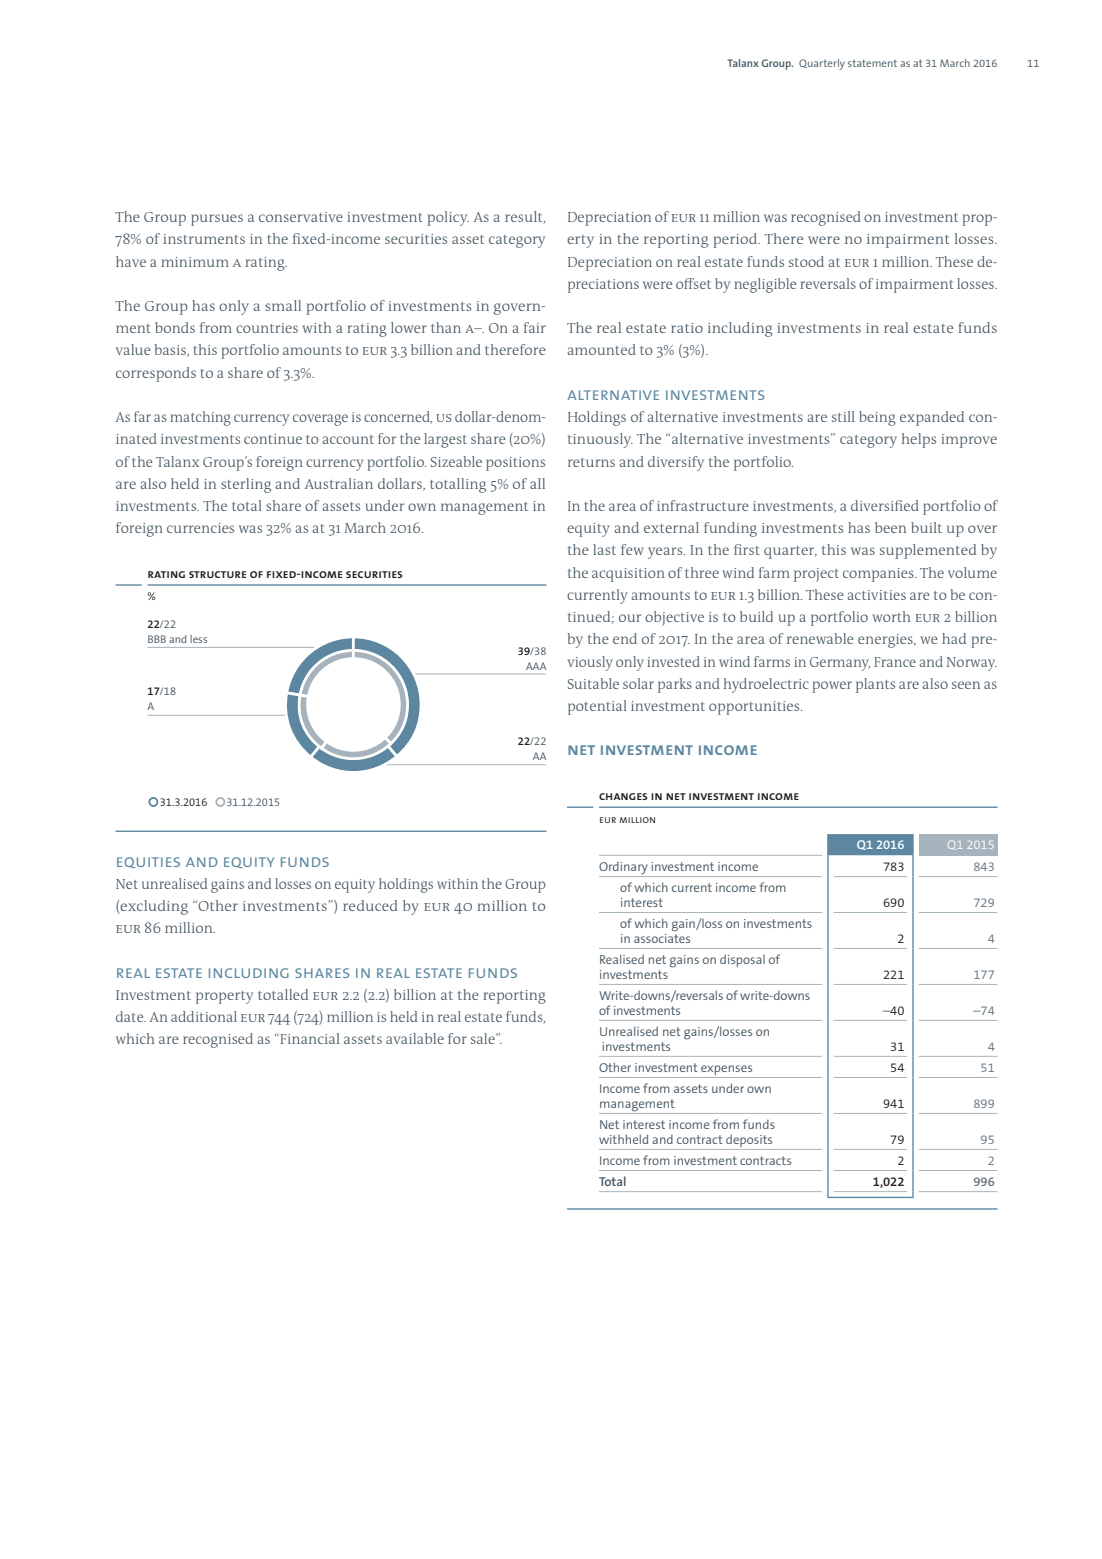  Describe the element at coordinates (875, 685) in the screenshot. I see `plants` at that location.
